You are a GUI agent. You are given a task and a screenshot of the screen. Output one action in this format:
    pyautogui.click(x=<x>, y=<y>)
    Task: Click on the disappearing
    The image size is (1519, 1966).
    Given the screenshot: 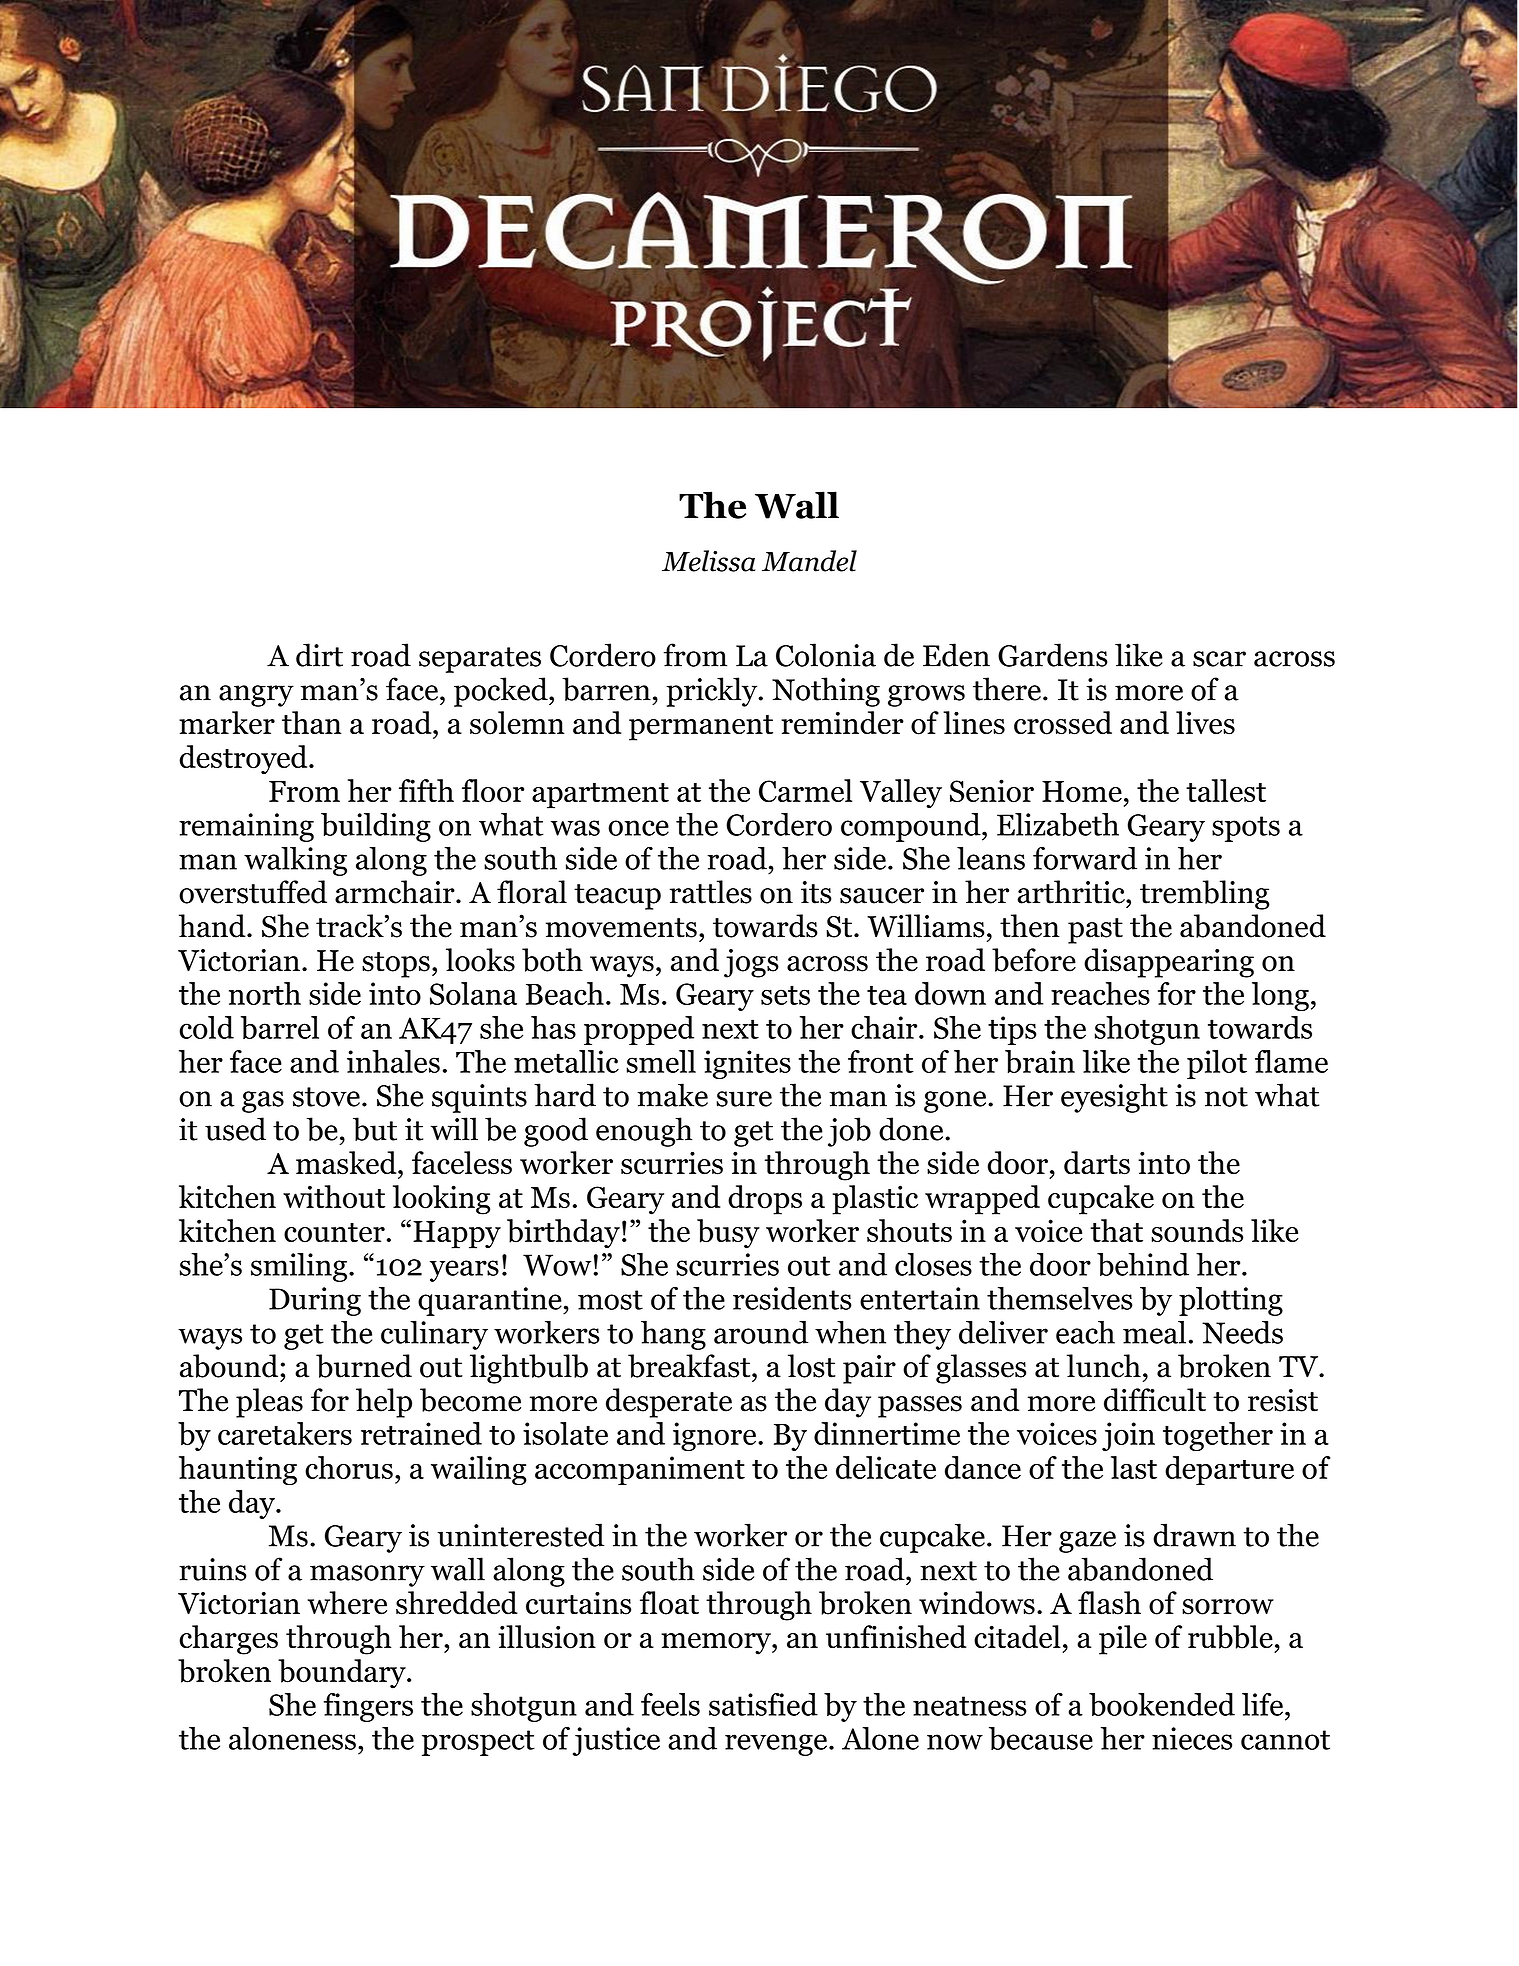 What is the action you would take?
    pyautogui.click(x=1169, y=963)
